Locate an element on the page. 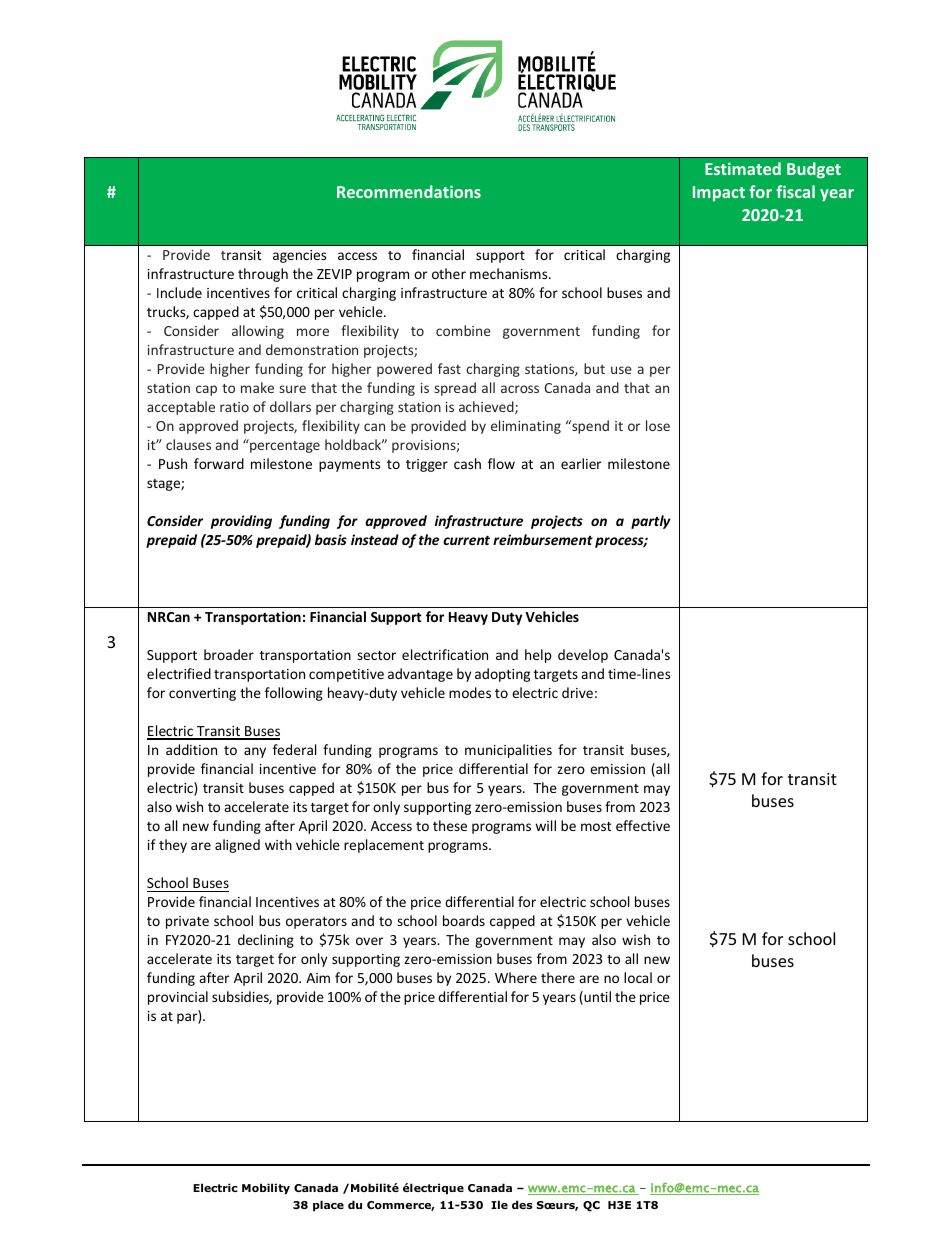 Image resolution: width=952 pixels, height=1233 pixels. current is located at coordinates (466, 540).
